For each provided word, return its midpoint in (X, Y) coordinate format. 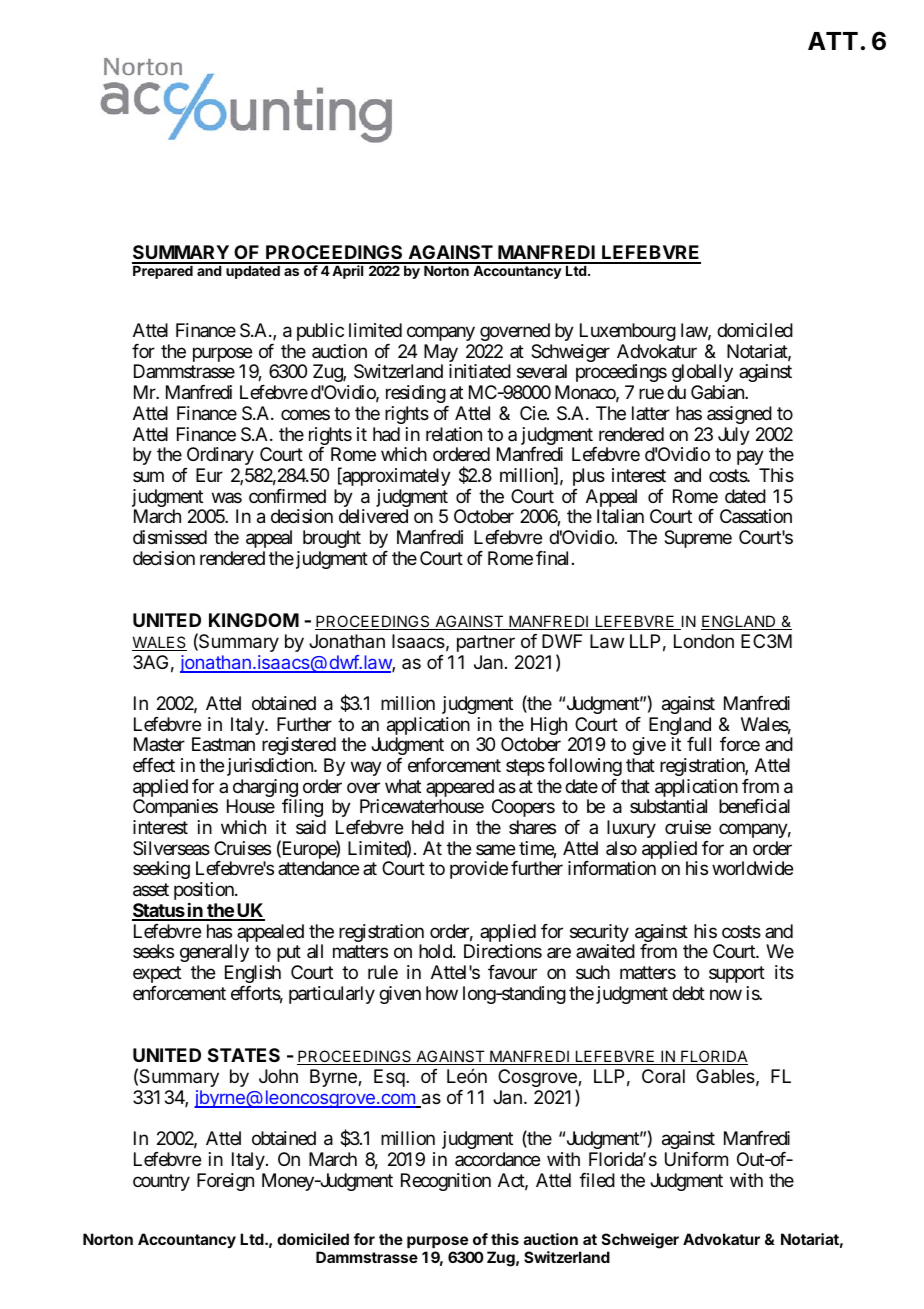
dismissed (170, 537)
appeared (460, 789)
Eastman (223, 744)
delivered (373, 516)
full (699, 744)
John (278, 1076)
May (441, 354)
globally (702, 375)
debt (688, 993)
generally (214, 953)
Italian (620, 516)
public (320, 332)
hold (436, 951)
